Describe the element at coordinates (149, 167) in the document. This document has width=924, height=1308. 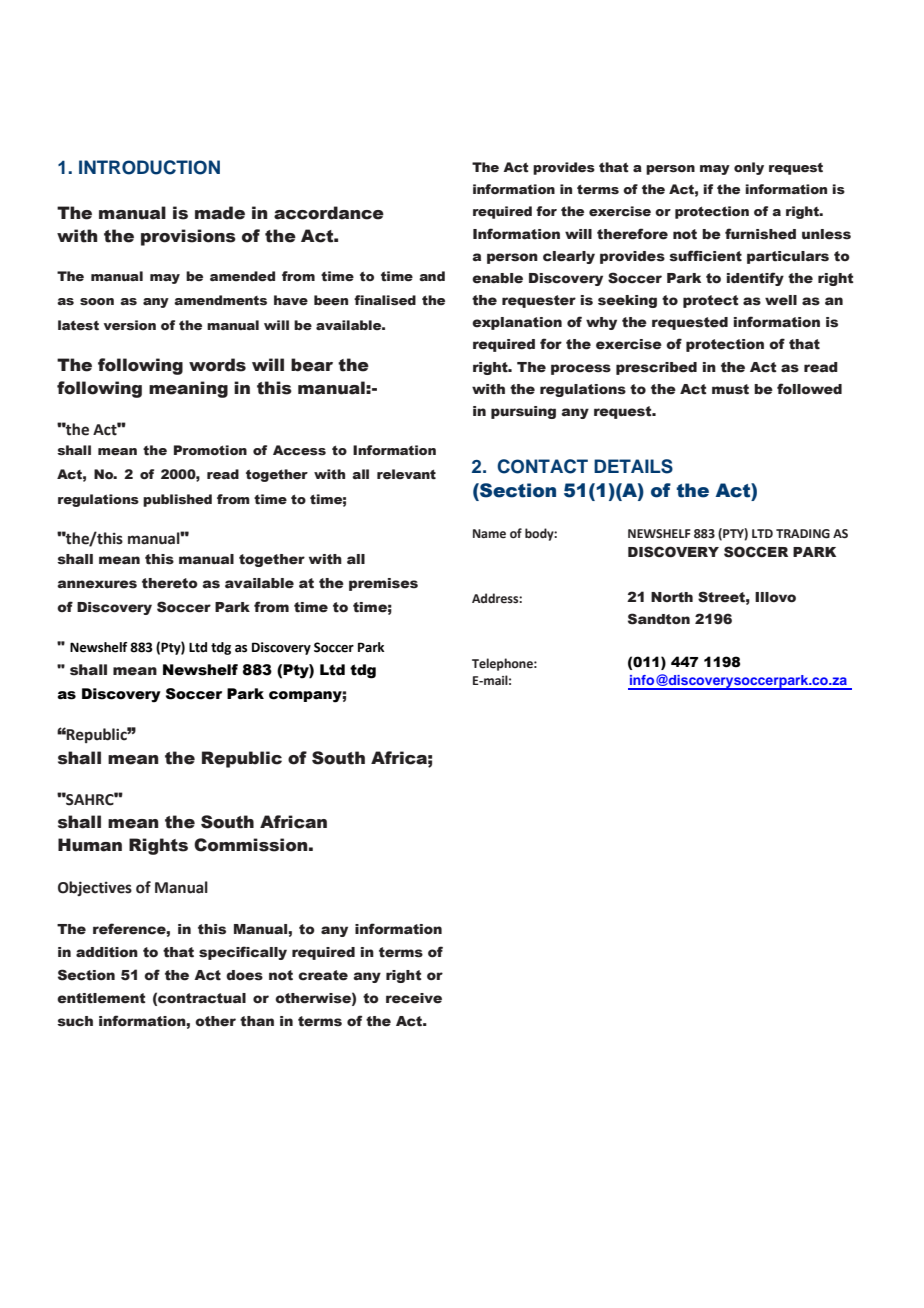
I see `INTRODUCTION` at that location.
